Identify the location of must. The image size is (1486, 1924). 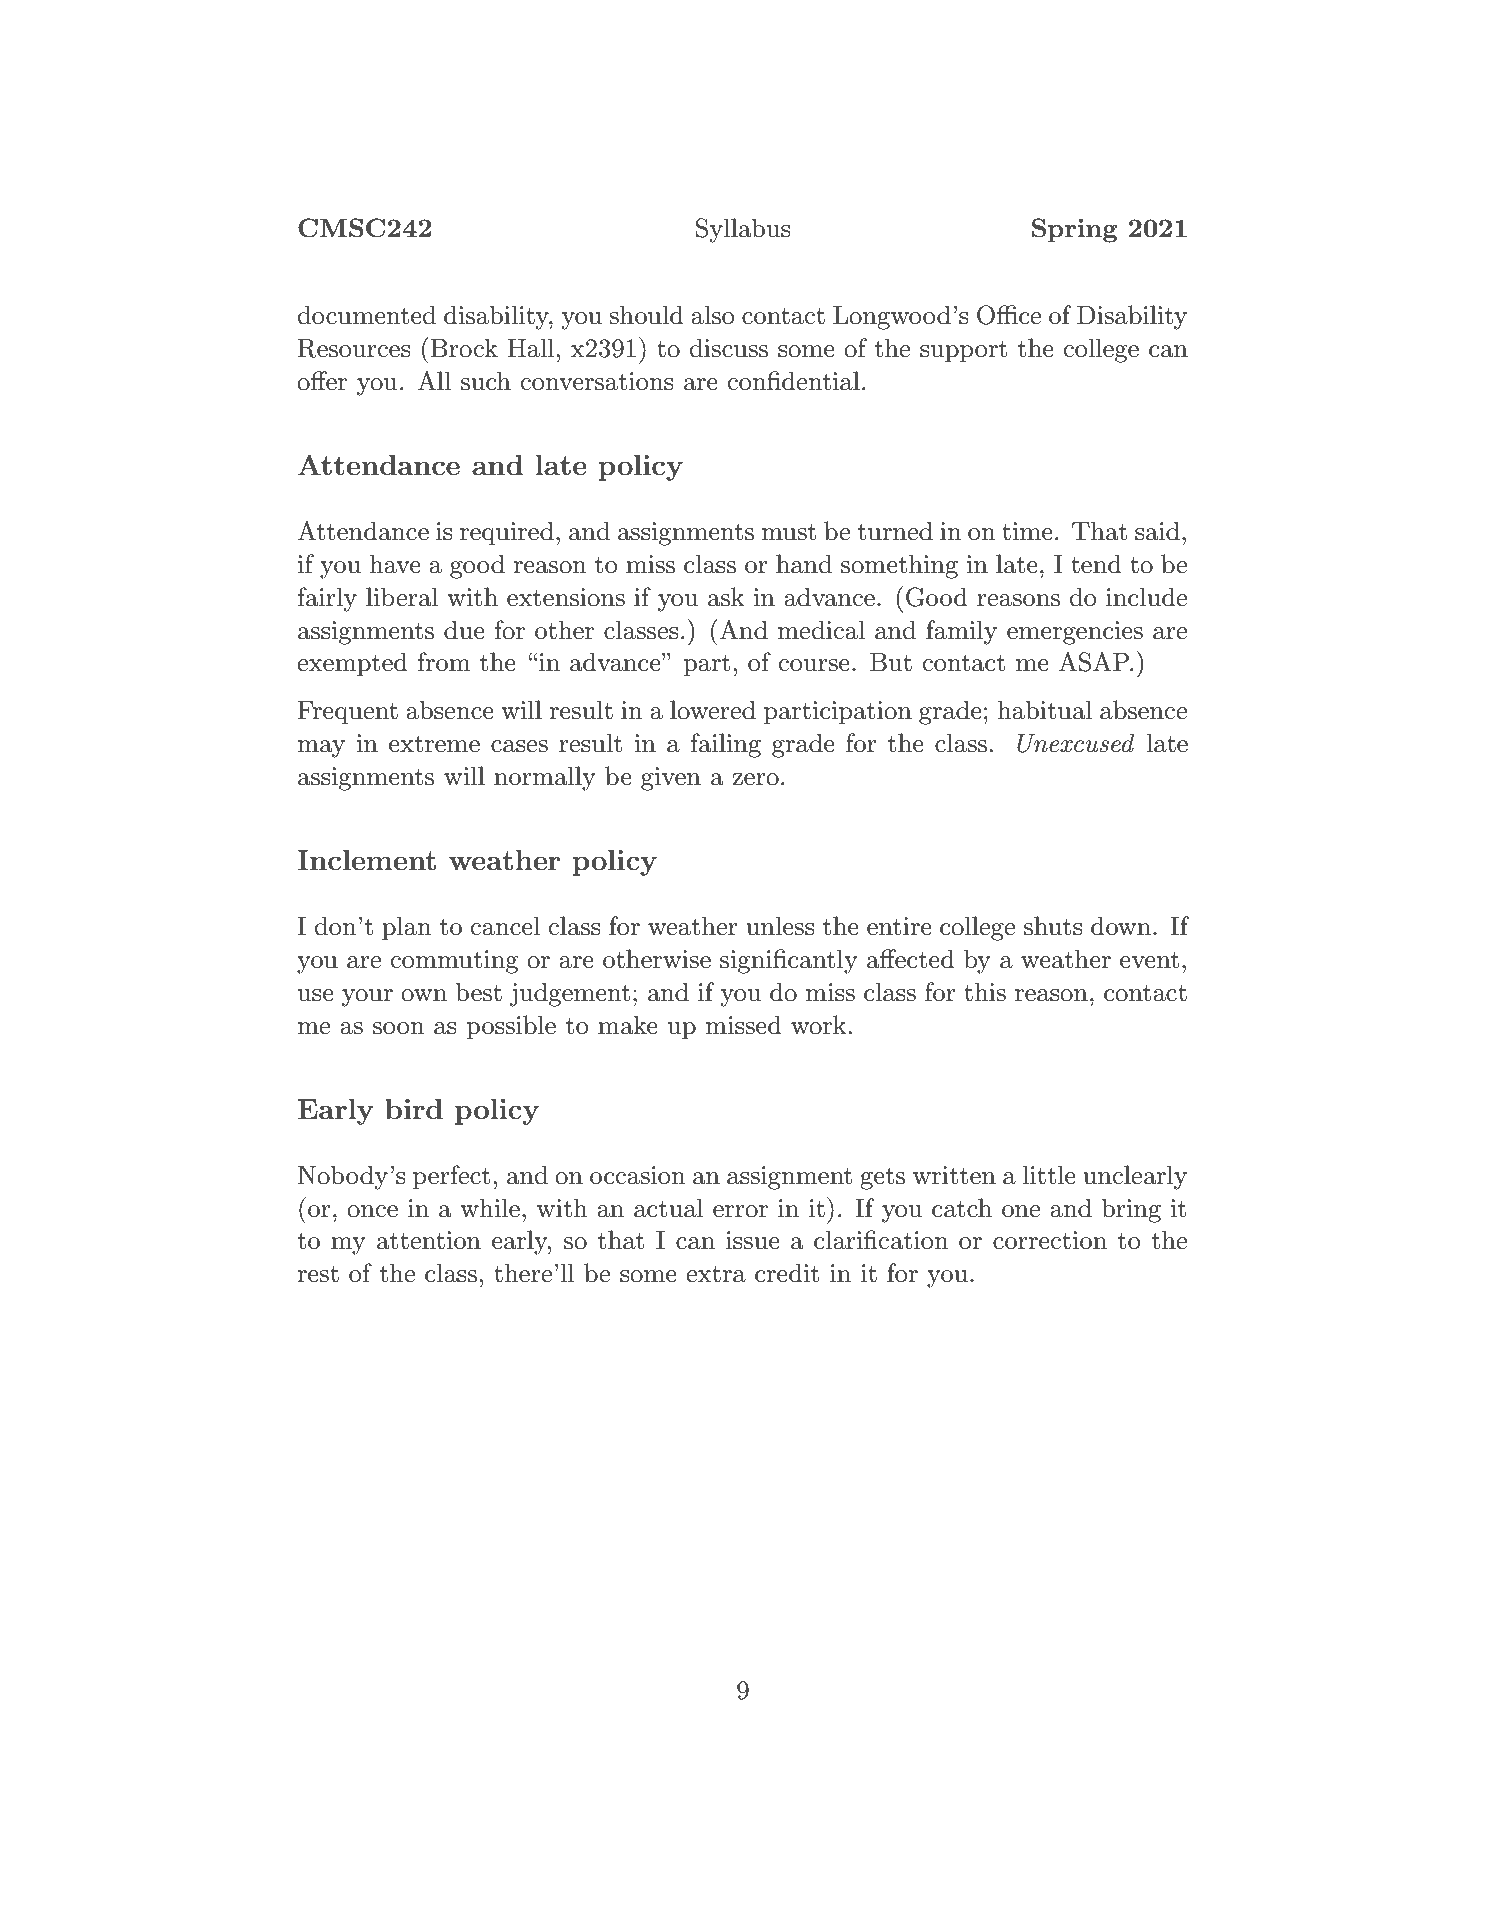
(789, 532).
